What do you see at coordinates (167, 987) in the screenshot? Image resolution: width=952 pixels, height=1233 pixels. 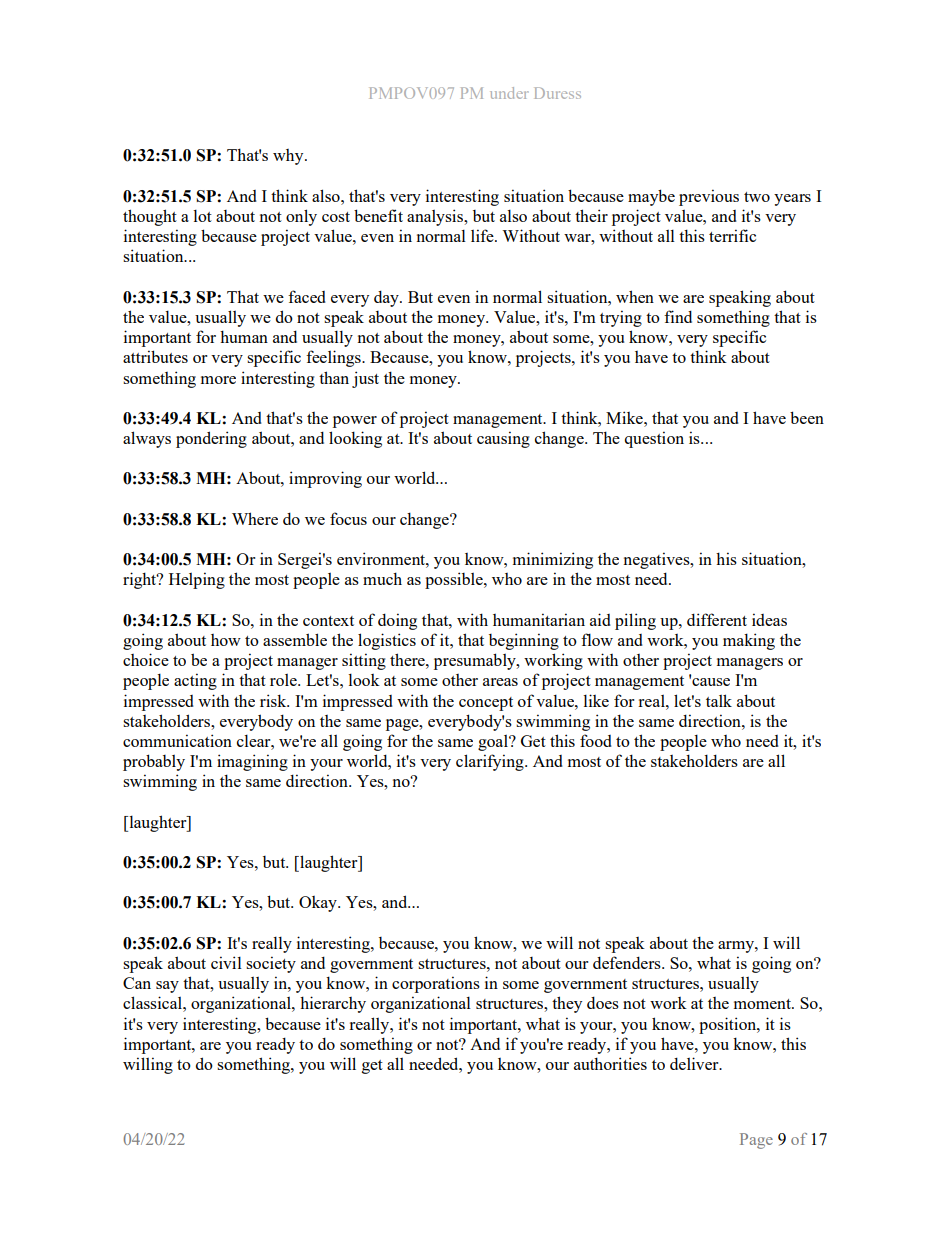 I see `say` at bounding box center [167, 987].
